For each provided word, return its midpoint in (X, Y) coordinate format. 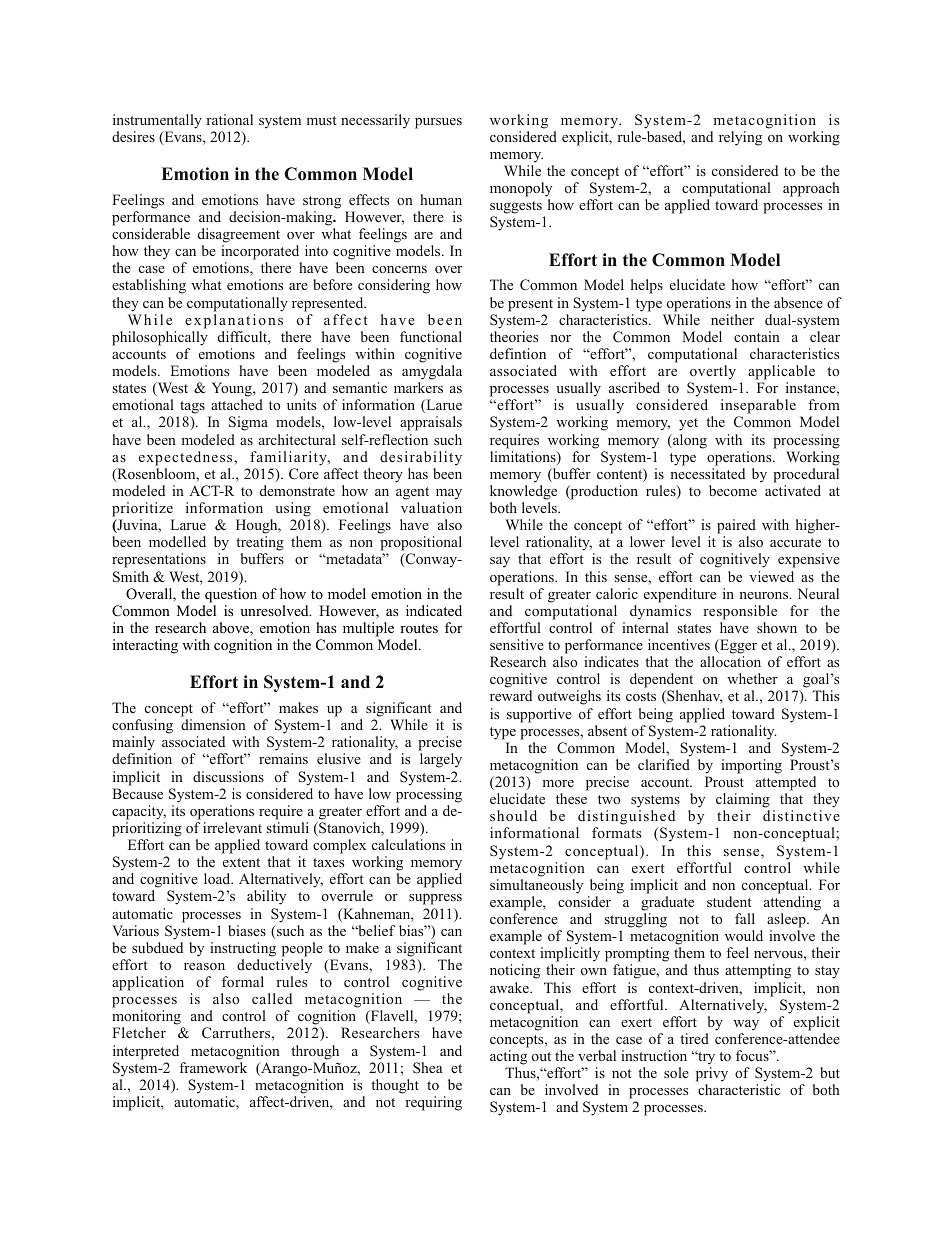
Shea (428, 1067)
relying (740, 138)
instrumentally (157, 121)
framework (213, 1067)
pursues (438, 123)
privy (712, 1074)
